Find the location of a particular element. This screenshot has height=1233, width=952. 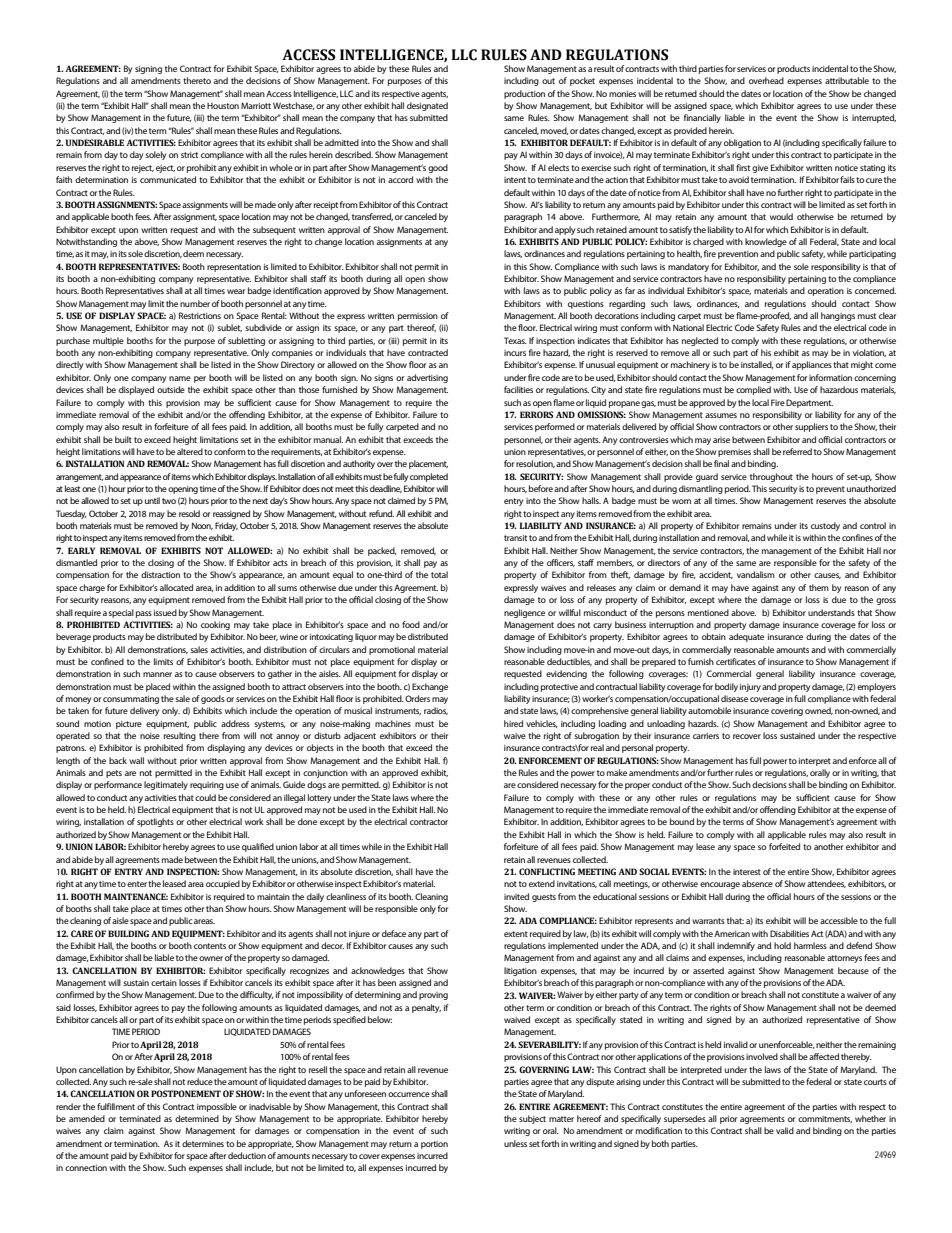

unless is located at coordinates (515, 1143).
